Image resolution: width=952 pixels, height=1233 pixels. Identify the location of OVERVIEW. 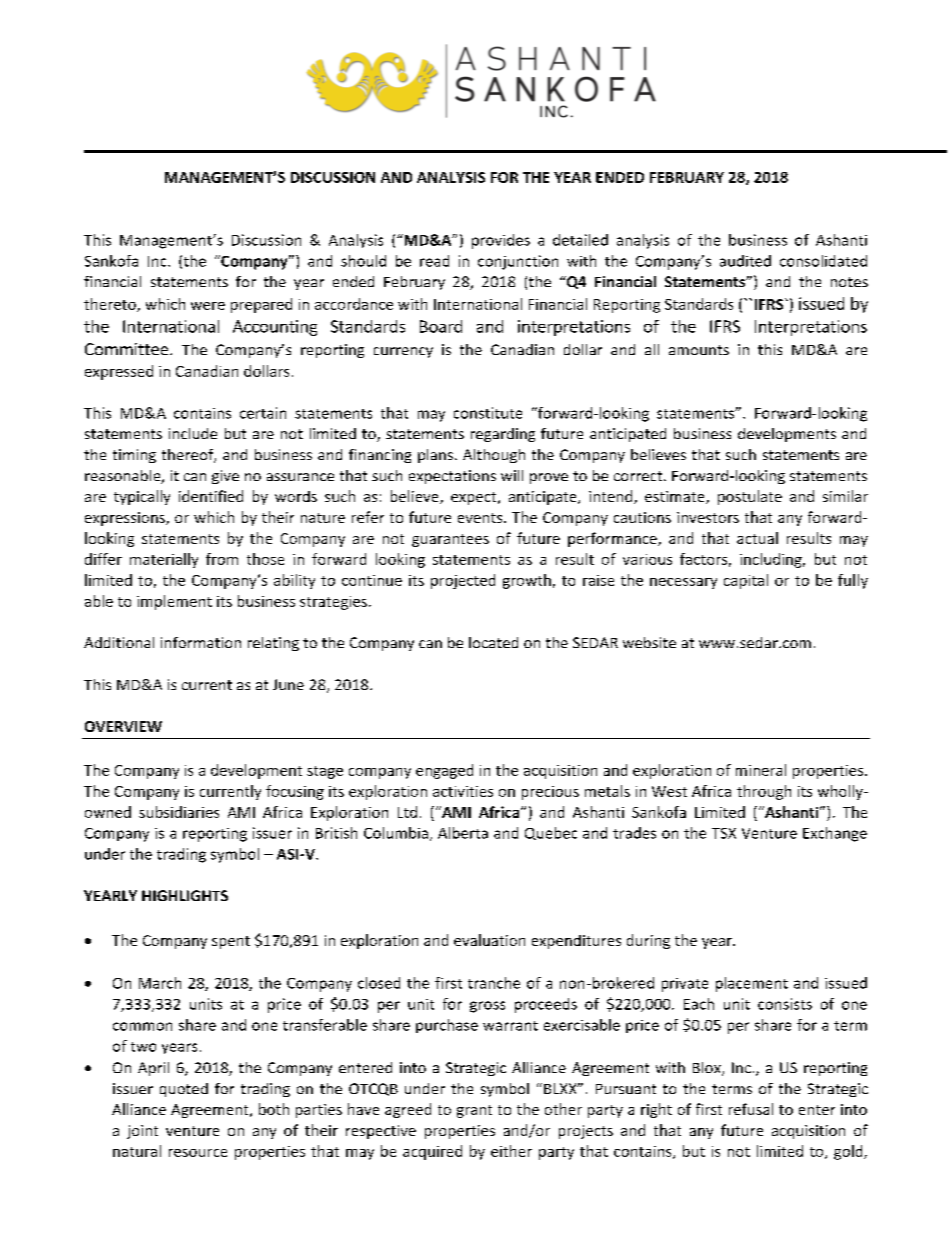
(123, 726).
